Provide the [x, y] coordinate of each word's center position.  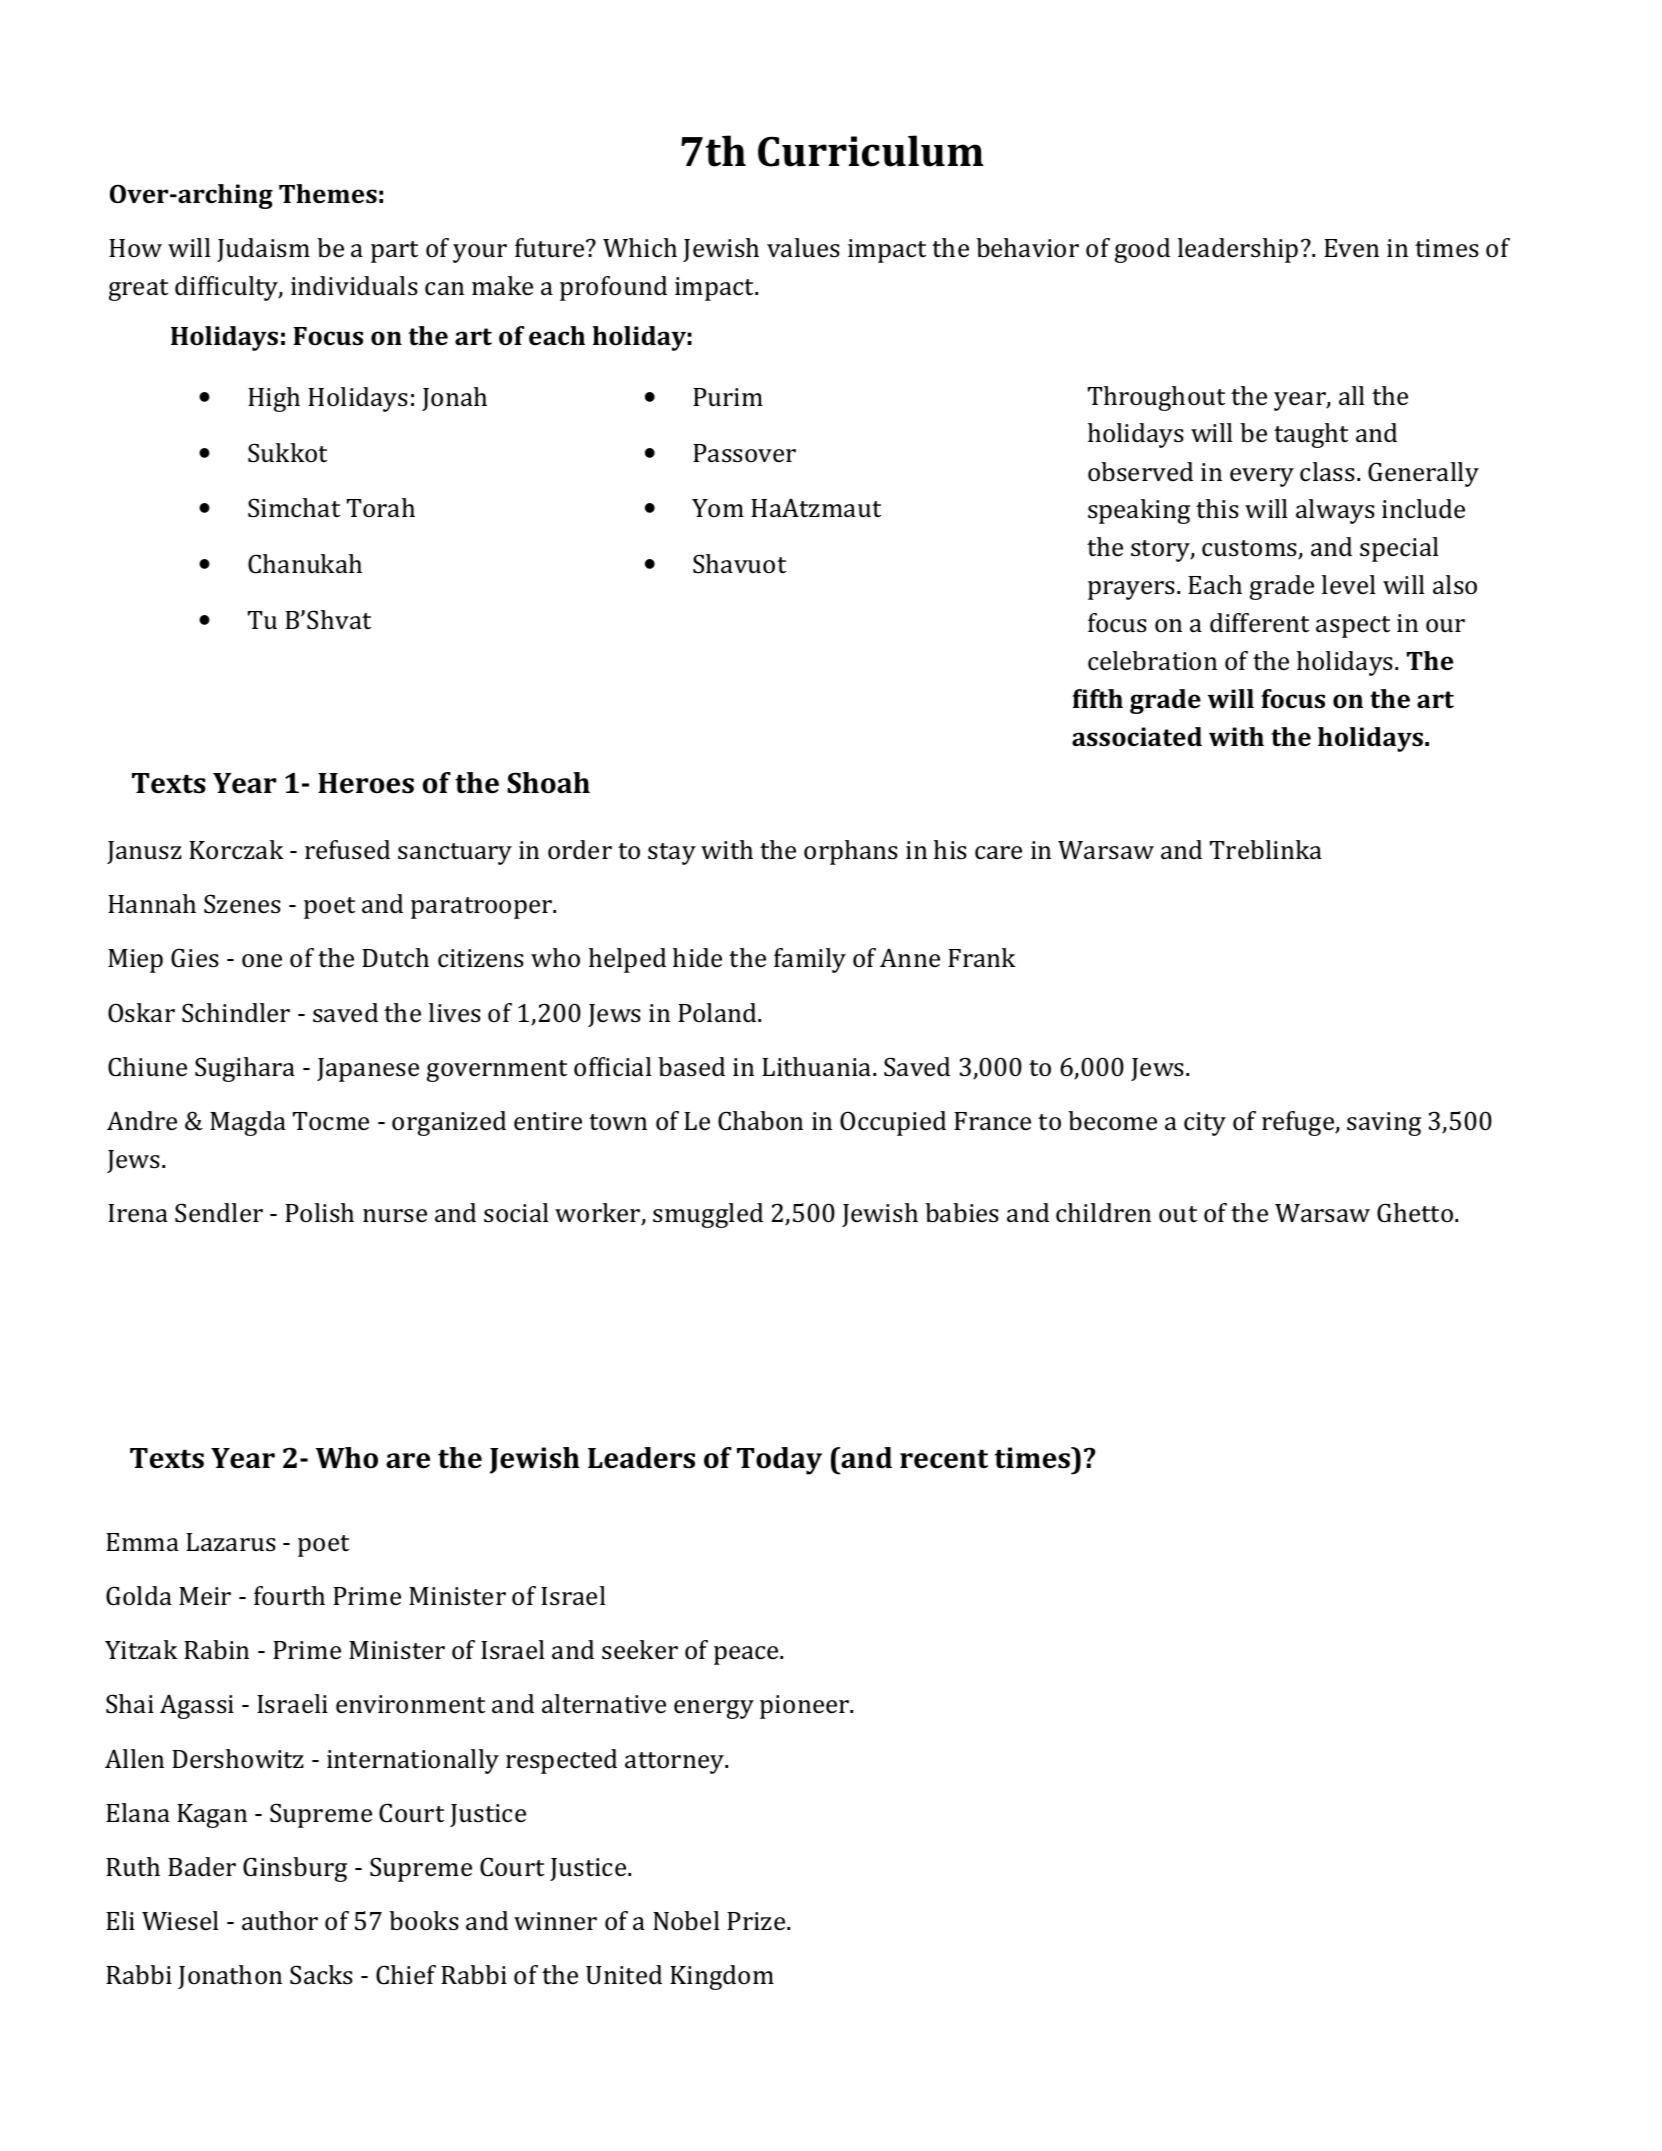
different [1259, 622]
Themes [328, 194]
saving [1384, 1124]
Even [1351, 248]
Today [779, 1461]
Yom [718, 508]
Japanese [368, 1070]
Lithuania [818, 1067]
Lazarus [231, 1542]
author [280, 1921]
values [803, 248]
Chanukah [305, 564]
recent [944, 1459]
